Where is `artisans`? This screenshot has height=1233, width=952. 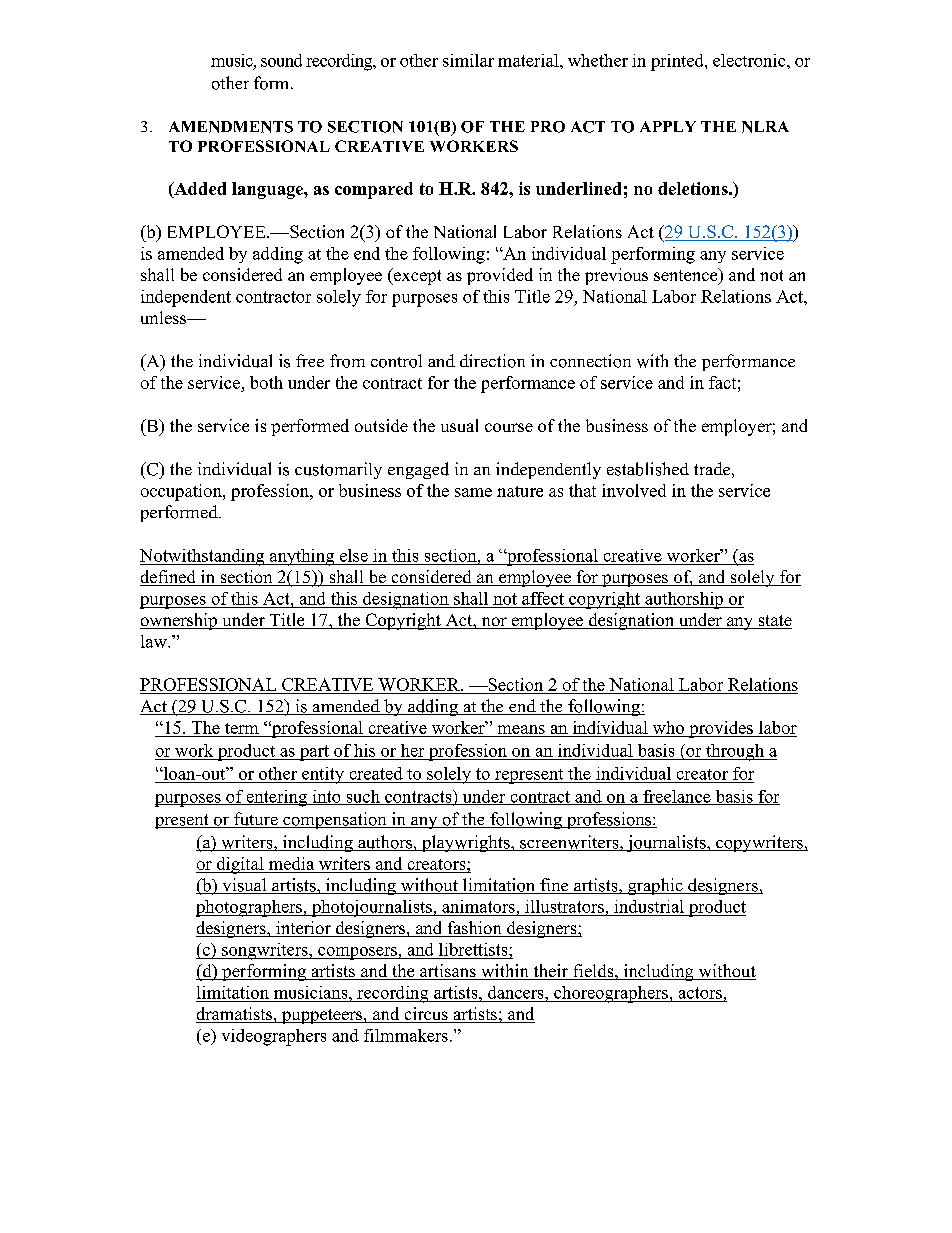 artisans is located at coordinates (448, 972).
